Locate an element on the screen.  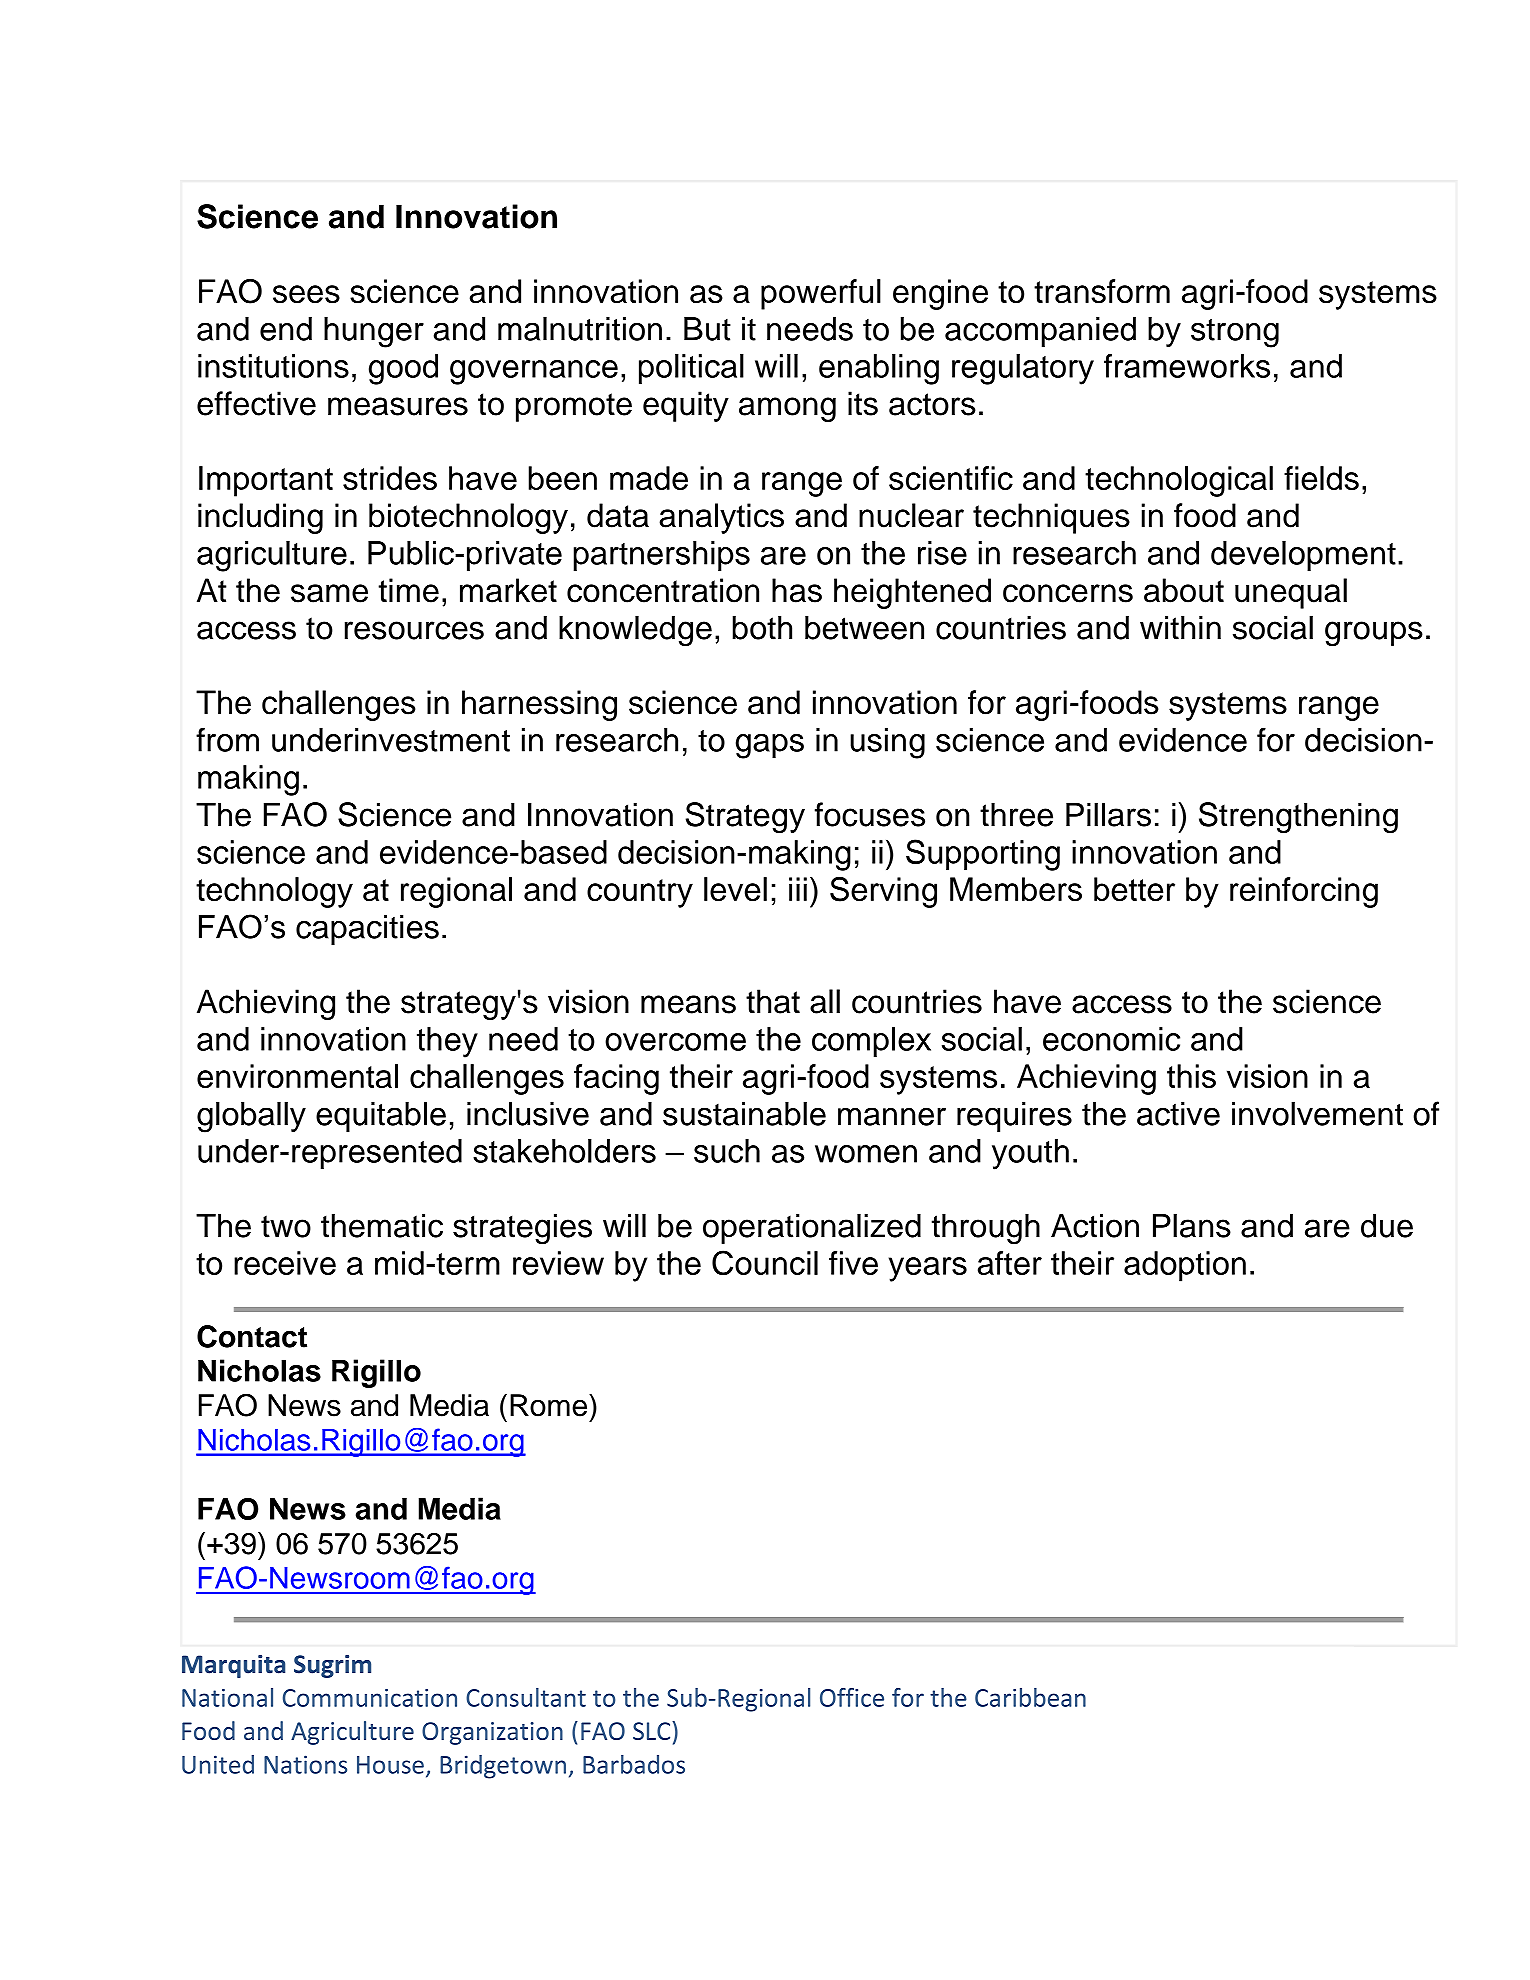
powerful is located at coordinates (821, 294).
